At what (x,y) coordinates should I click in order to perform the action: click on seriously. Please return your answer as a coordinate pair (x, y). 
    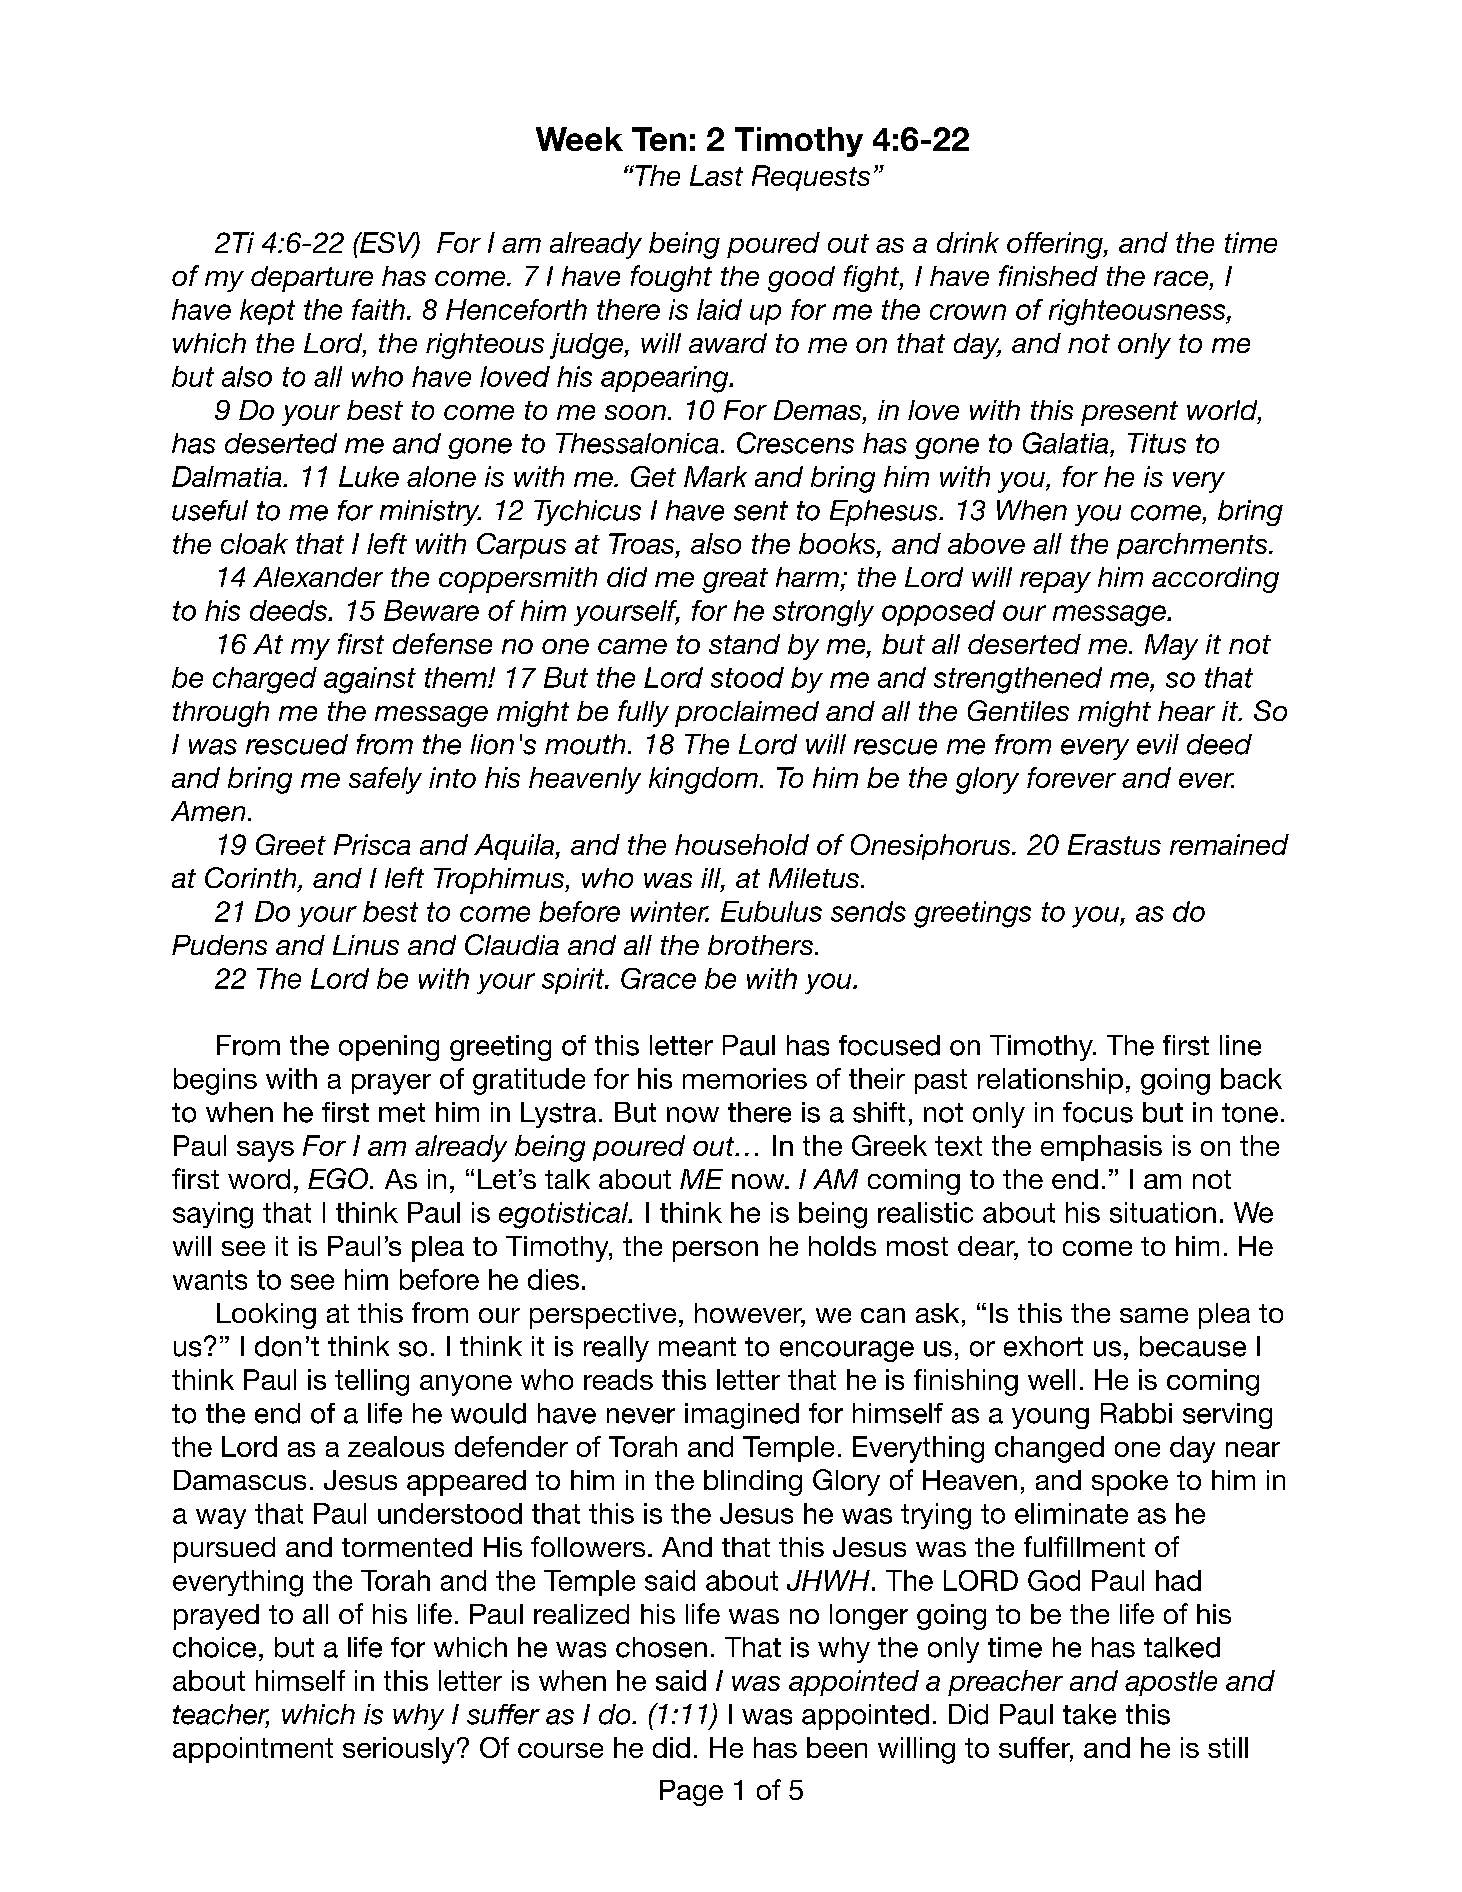
    Looking at the image, I should click on (399, 1750).
